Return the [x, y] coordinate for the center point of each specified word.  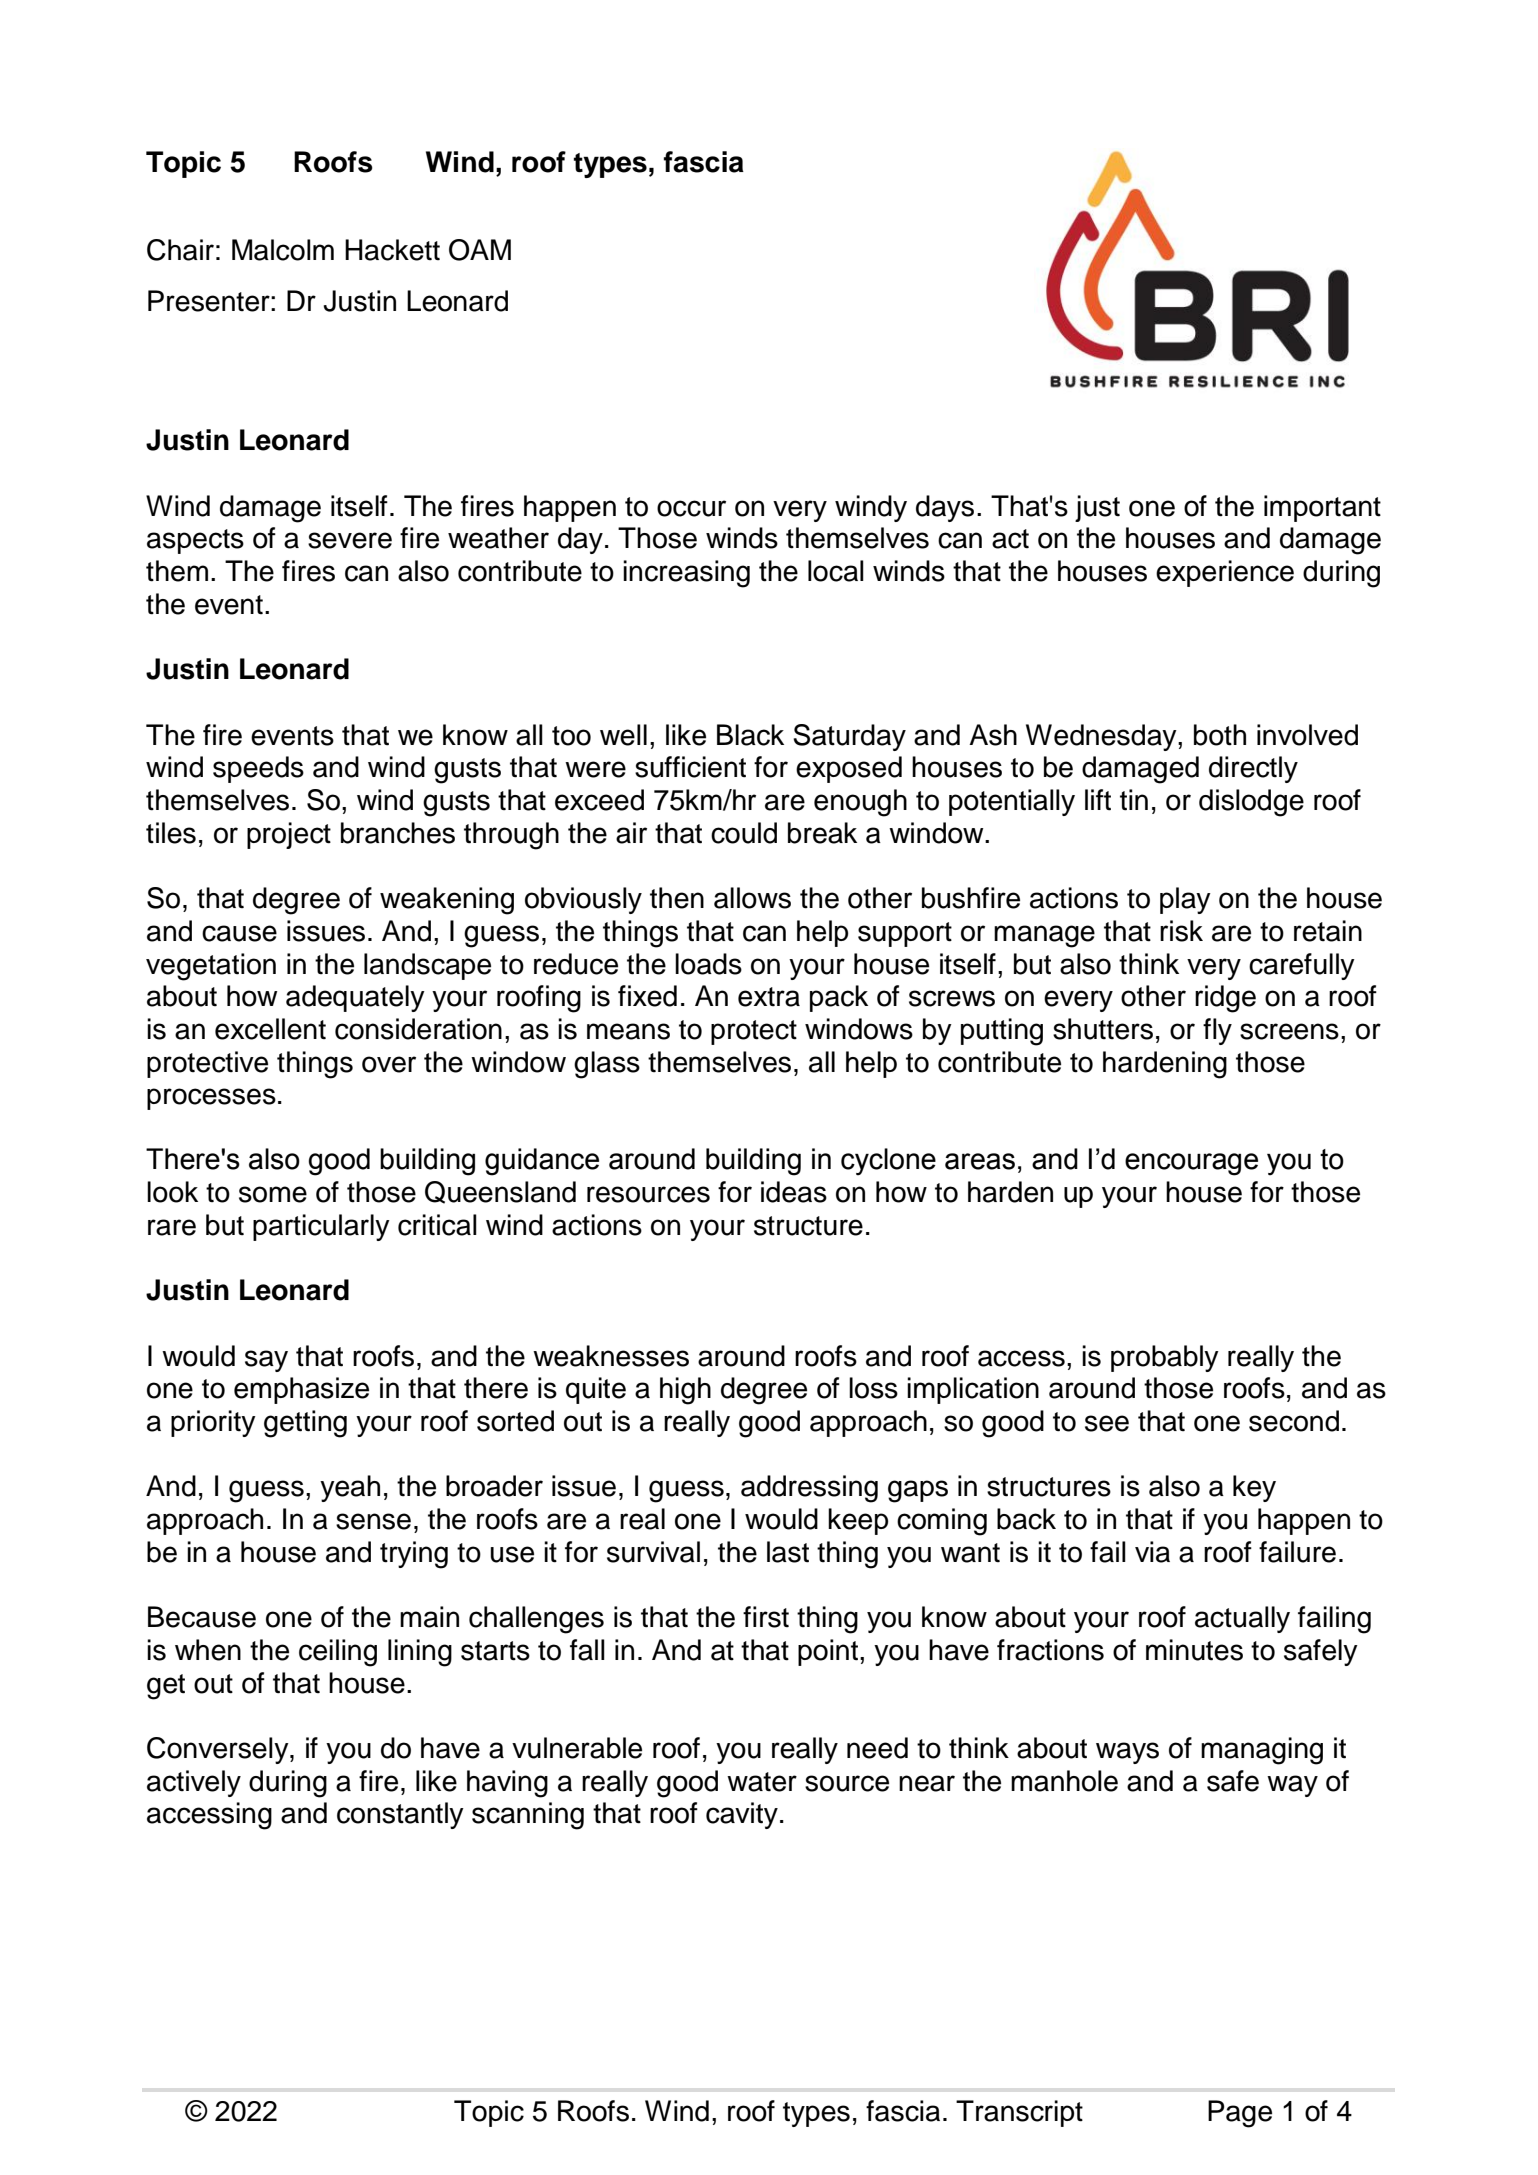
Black [750, 735]
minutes [1194, 1650]
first [766, 1617]
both [1220, 735]
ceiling [338, 1653]
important [1322, 508]
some [273, 1194]
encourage [1191, 1164]
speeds [258, 769]
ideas [794, 1192]
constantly [400, 1815]
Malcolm [283, 250]
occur [691, 508]
